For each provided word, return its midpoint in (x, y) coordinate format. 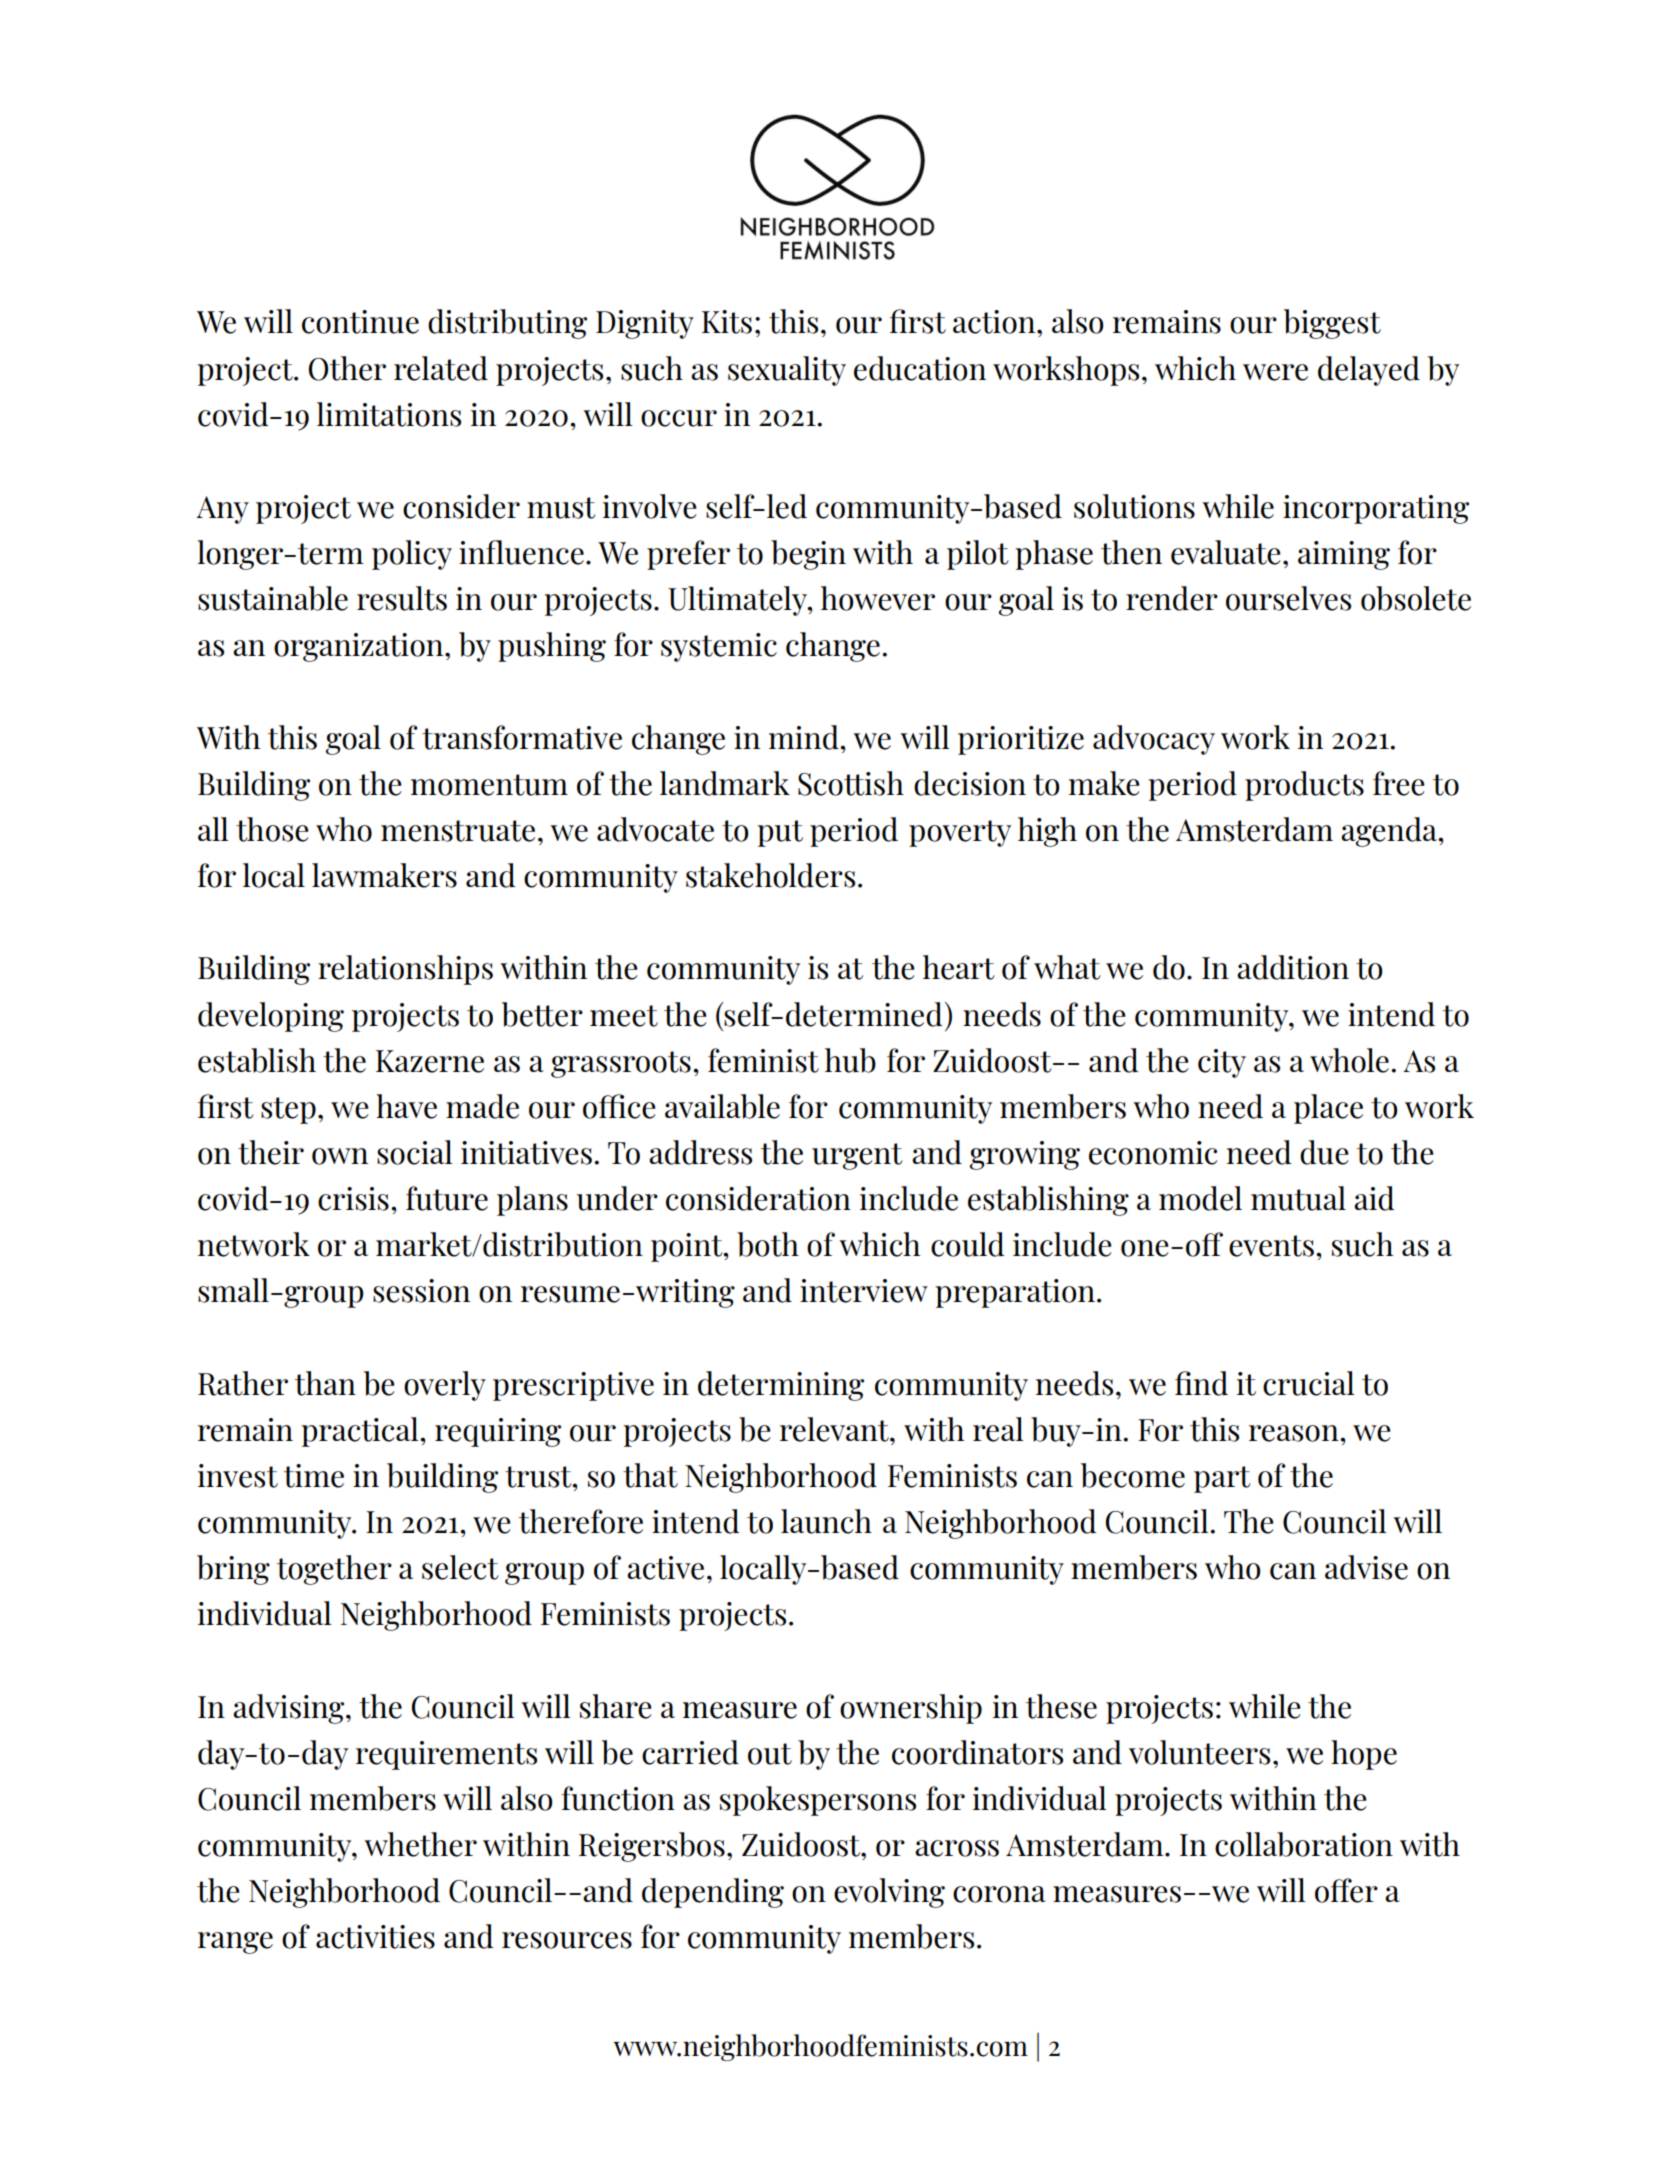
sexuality (787, 371)
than (325, 1383)
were (1275, 372)
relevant (835, 1429)
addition (1293, 967)
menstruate (458, 831)
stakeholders (770, 875)
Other (347, 368)
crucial (1309, 1383)
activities (375, 1937)
